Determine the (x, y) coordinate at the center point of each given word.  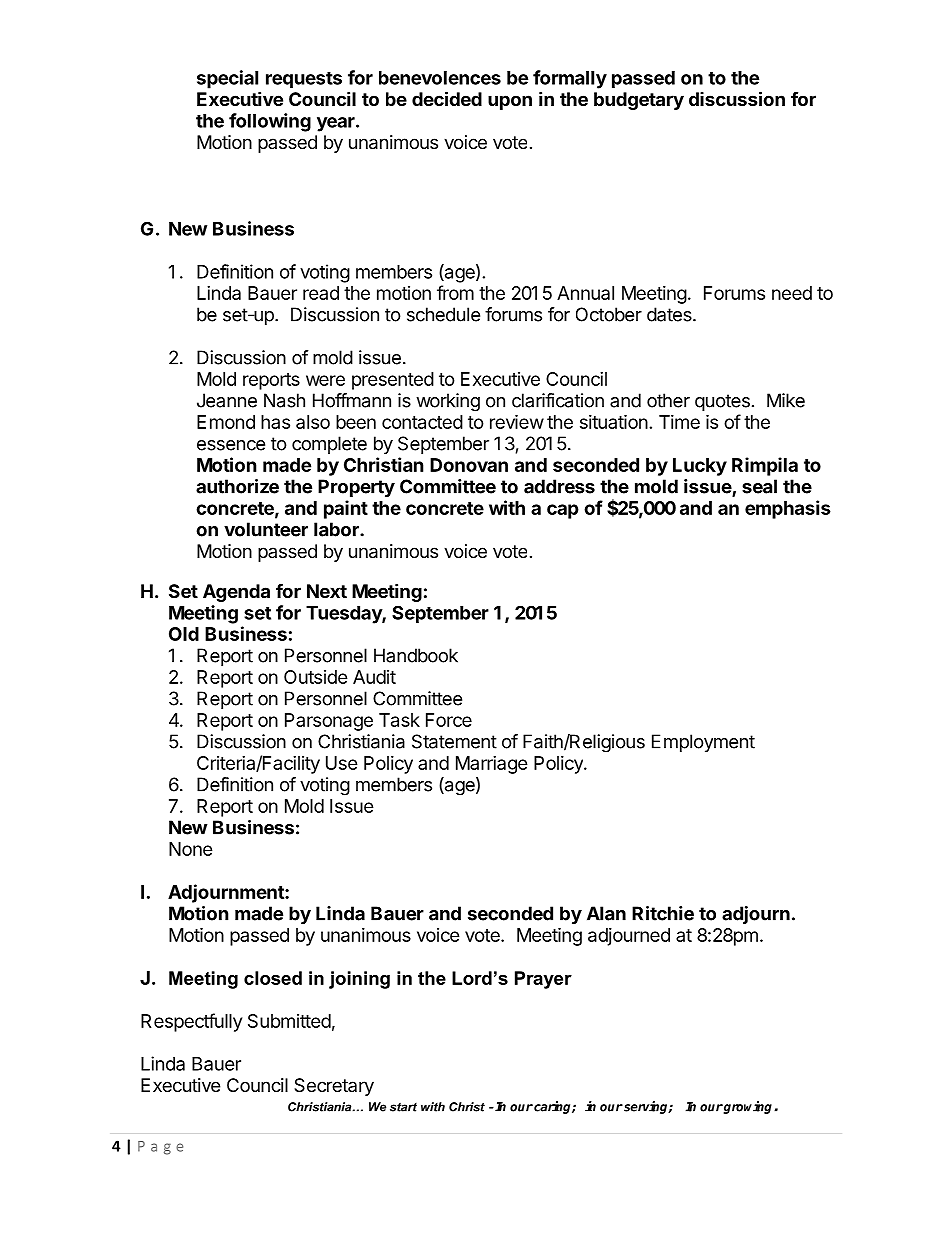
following (270, 122)
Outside (316, 677)
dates (670, 314)
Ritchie (663, 913)
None (191, 849)
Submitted (289, 1021)
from (455, 292)
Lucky (700, 467)
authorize (237, 486)
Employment (703, 743)
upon (510, 102)
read (321, 293)
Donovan (469, 465)
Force (449, 720)
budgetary (639, 101)
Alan (606, 913)
